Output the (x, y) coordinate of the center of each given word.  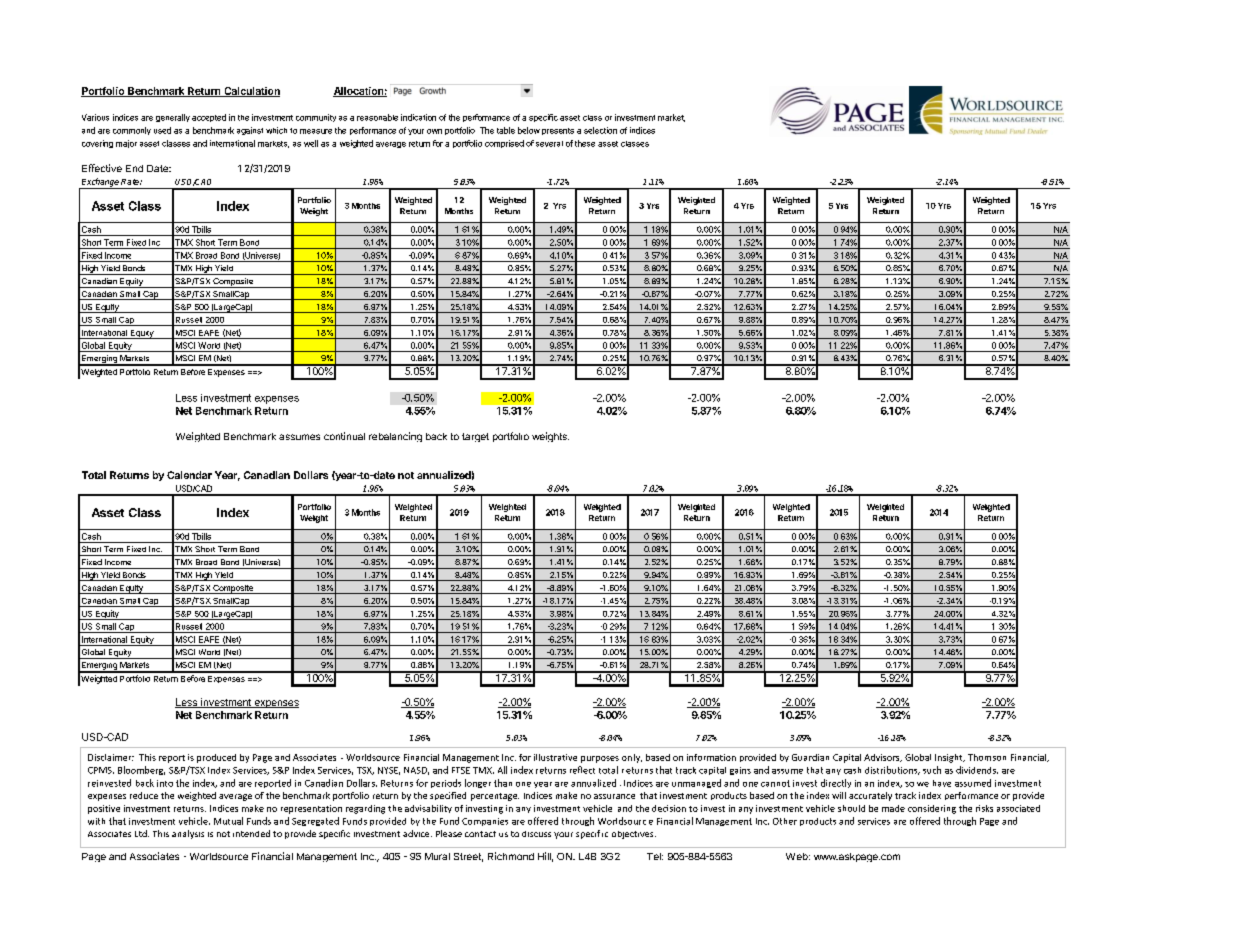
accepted (209, 118)
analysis (188, 834)
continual (344, 436)
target (475, 437)
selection (600, 130)
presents (558, 131)
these (585, 143)
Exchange (100, 183)
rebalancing (395, 437)
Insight (950, 758)
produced (216, 758)
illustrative (555, 757)
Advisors (883, 758)
